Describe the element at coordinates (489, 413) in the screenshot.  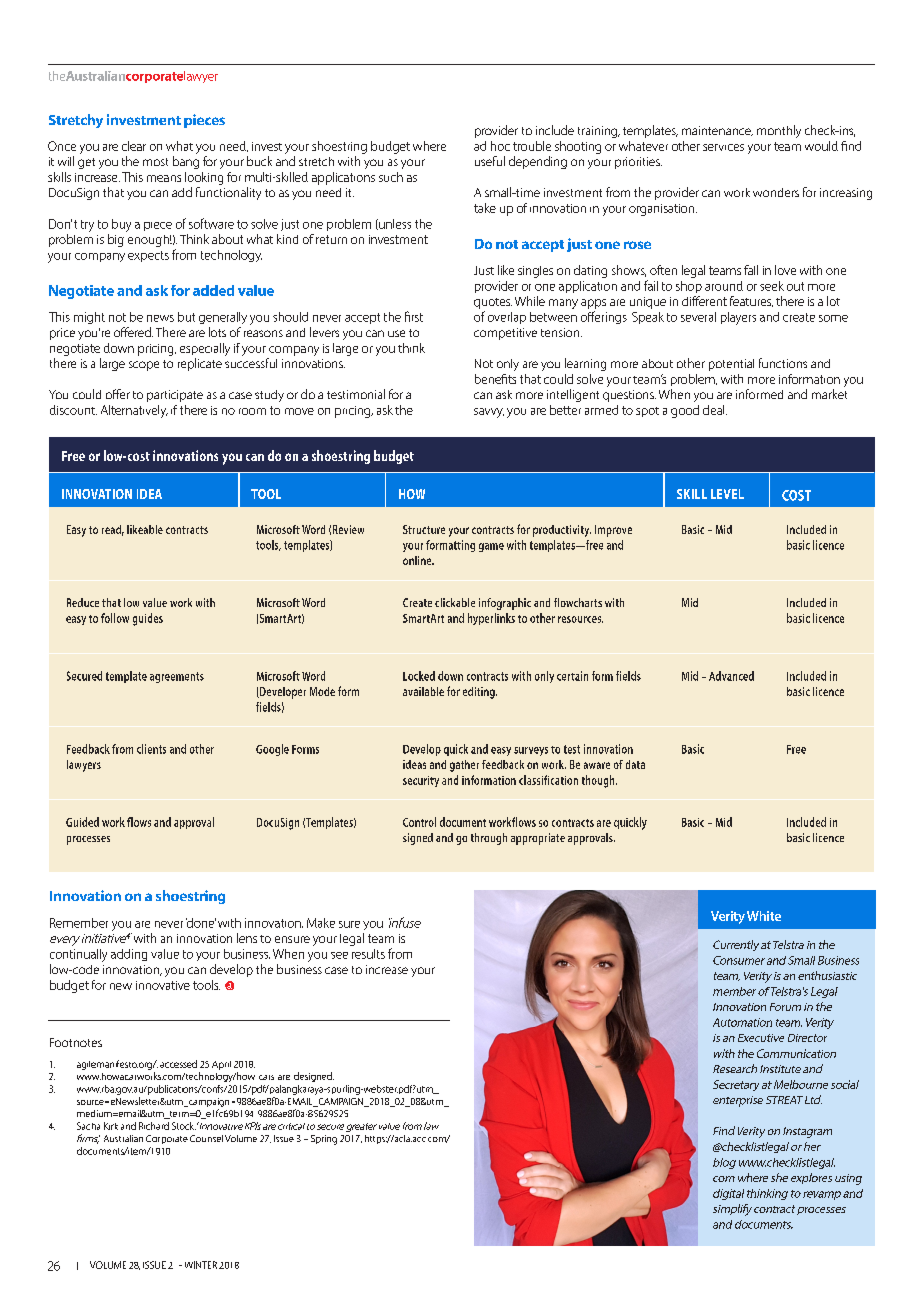
I see `savvy` at that location.
